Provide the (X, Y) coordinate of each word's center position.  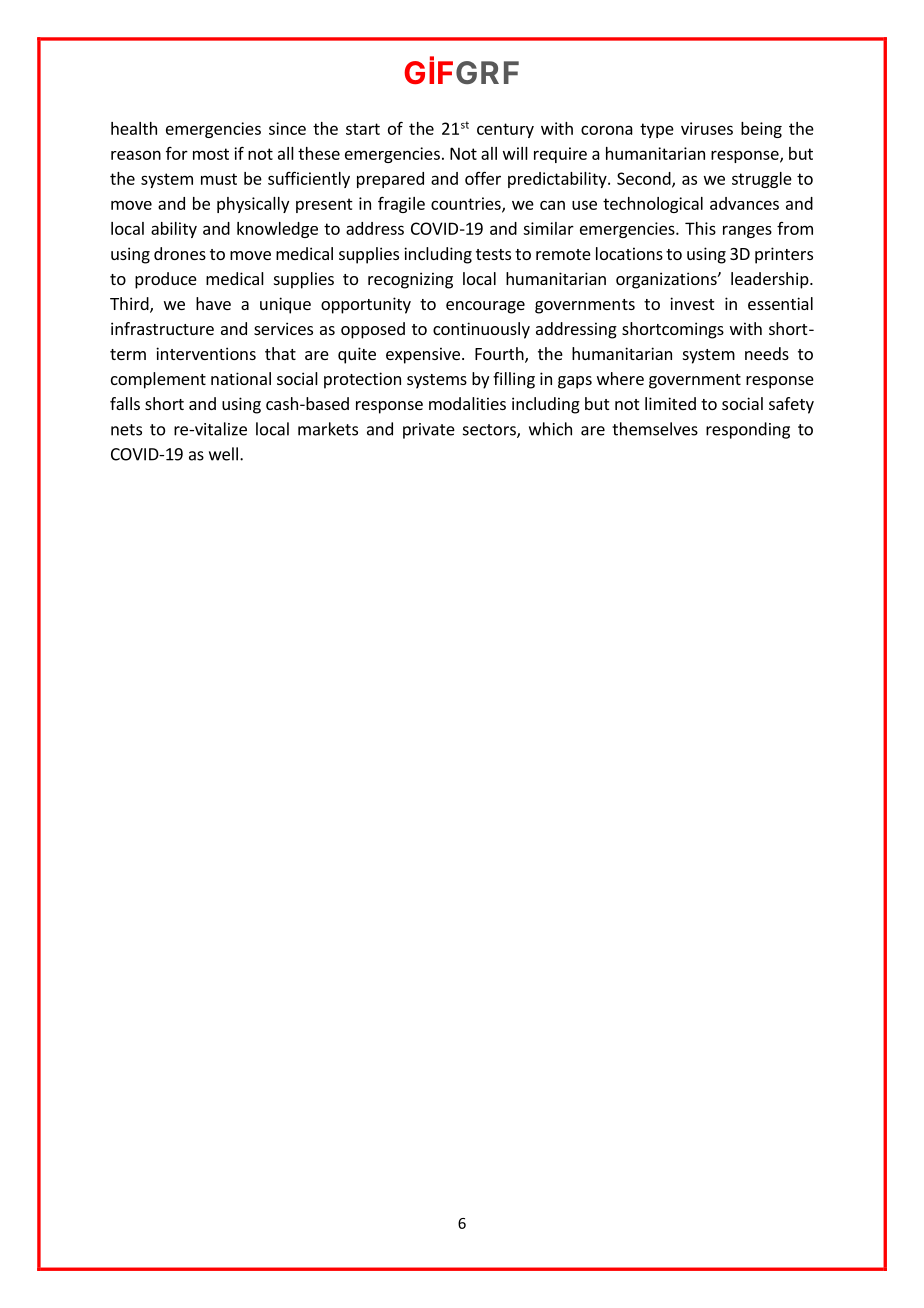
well (223, 454)
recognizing (410, 280)
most (211, 154)
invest (692, 303)
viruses (707, 128)
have (213, 303)
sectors (490, 431)
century (505, 130)
